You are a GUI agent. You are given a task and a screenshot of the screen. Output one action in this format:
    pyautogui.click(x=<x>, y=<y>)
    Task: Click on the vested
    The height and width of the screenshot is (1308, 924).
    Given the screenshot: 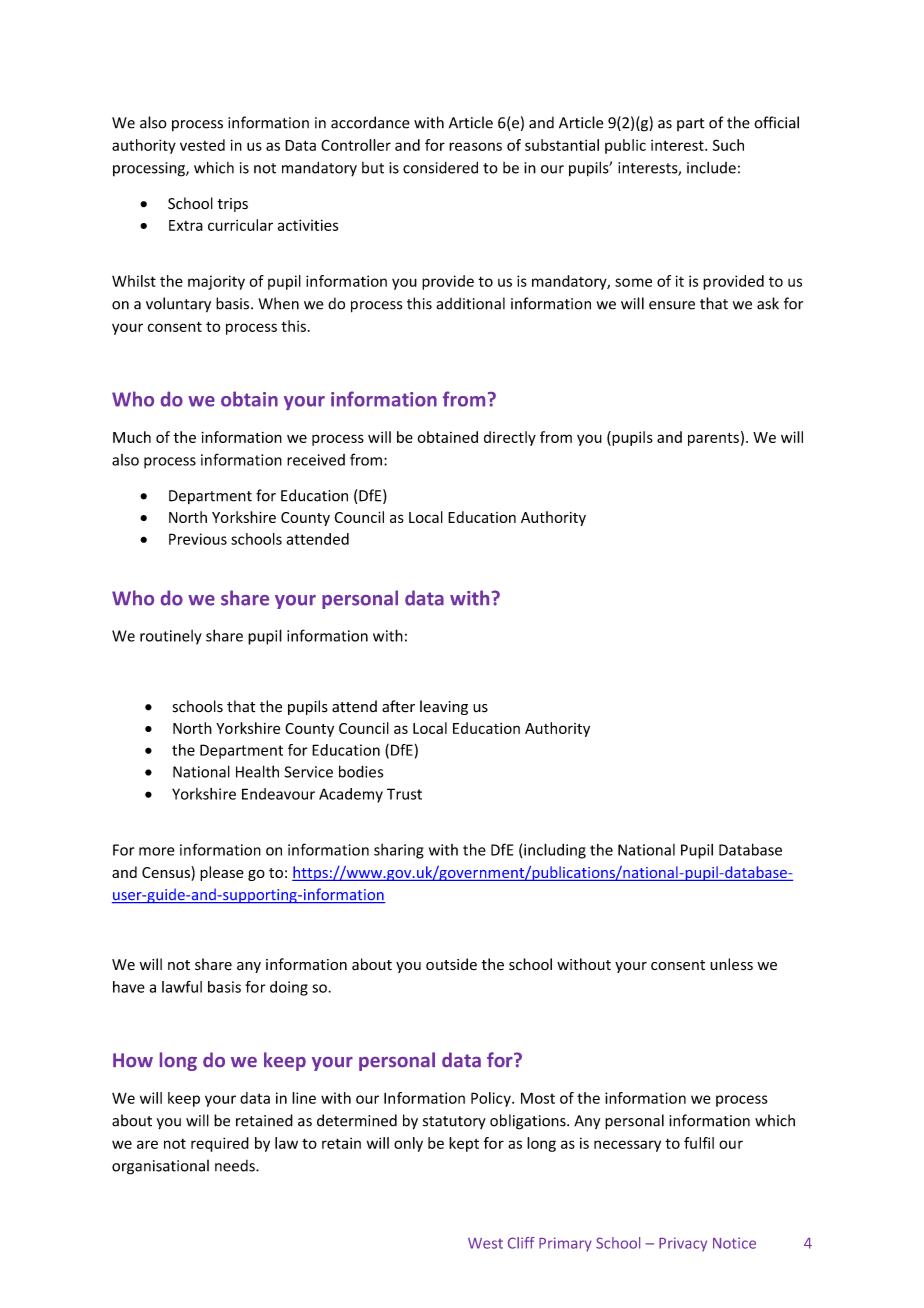 What is the action you would take?
    pyautogui.click(x=202, y=145)
